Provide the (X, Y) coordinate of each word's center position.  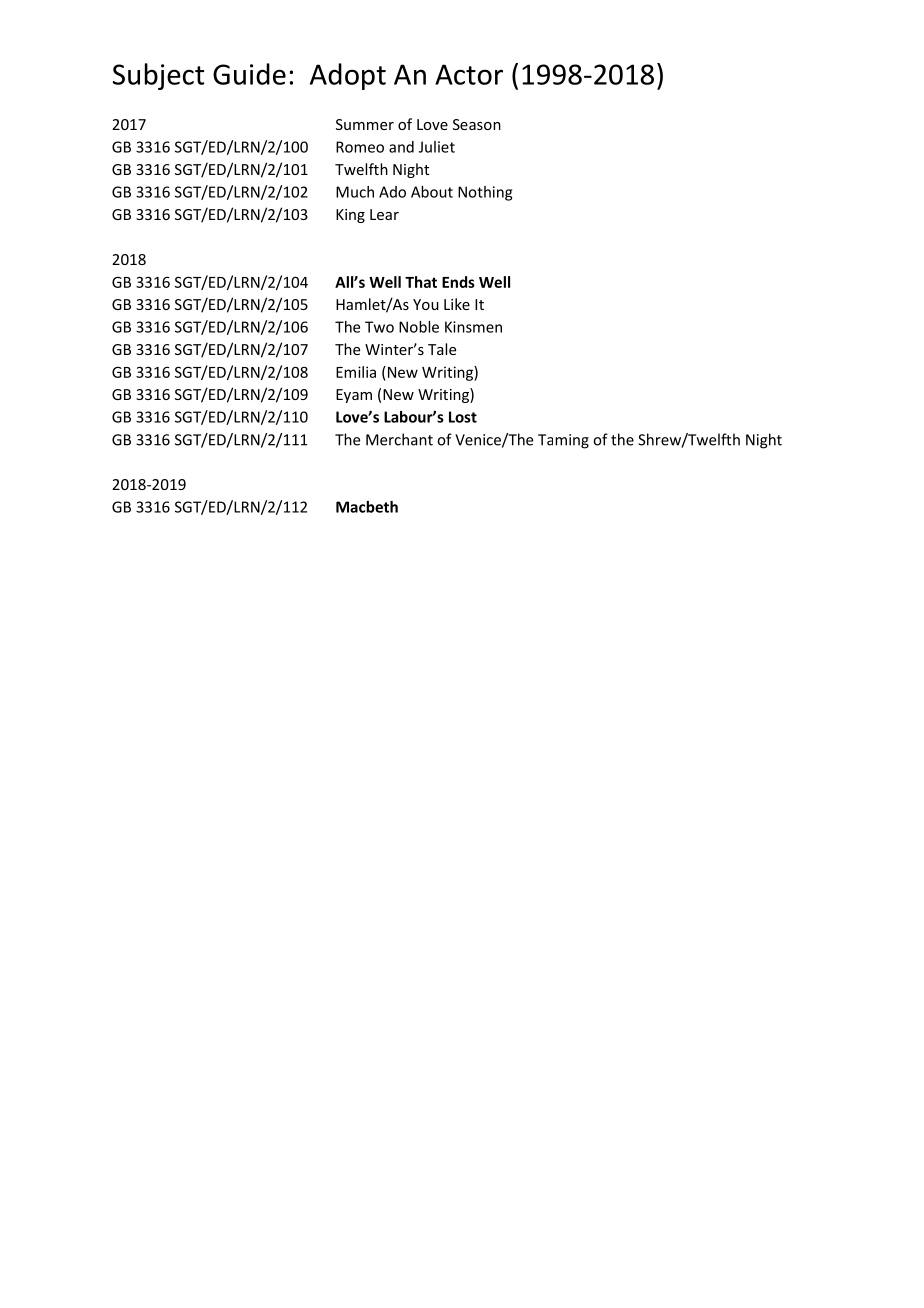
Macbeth (367, 507)
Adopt (348, 76)
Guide (249, 74)
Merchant (399, 439)
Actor (469, 74)
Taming (563, 441)
